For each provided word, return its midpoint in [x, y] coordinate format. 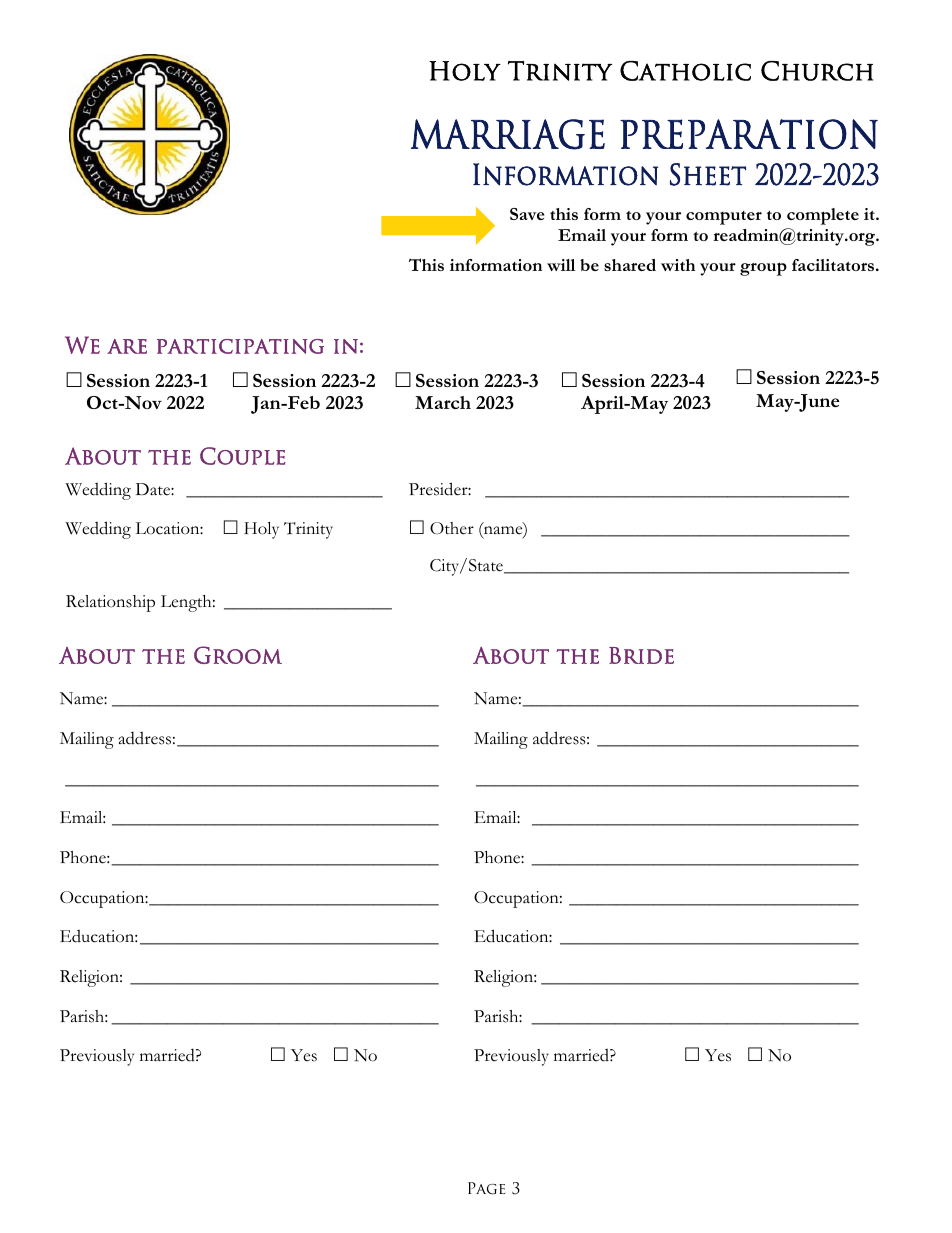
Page [486, 1188]
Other [452, 528]
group [763, 269]
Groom [238, 655]
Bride [641, 655]
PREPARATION [749, 134]
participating [240, 346]
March [443, 402]
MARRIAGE [508, 134]
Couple [243, 456]
